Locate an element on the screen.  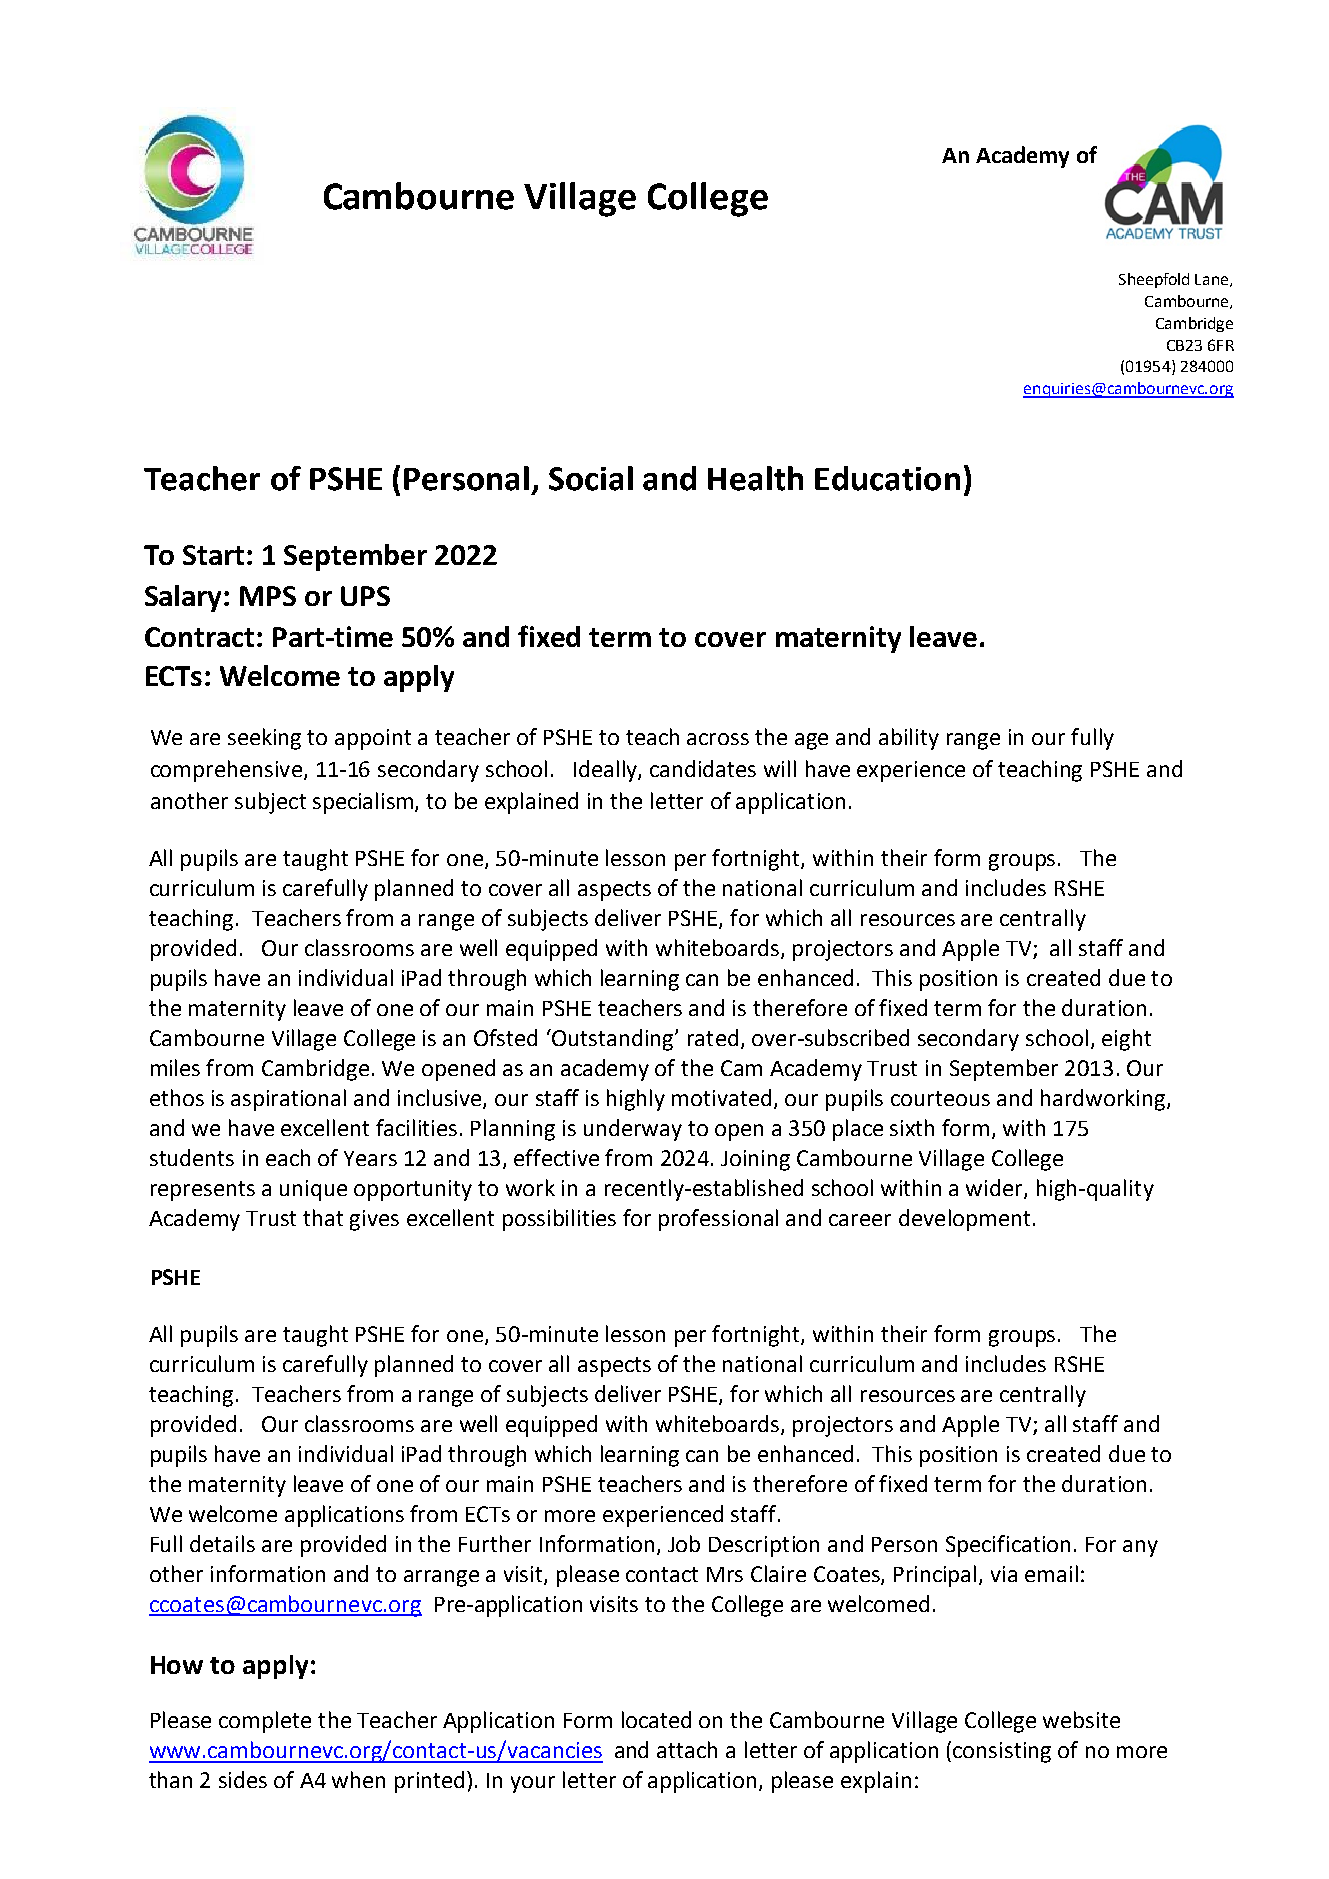
Health is located at coordinates (755, 478).
